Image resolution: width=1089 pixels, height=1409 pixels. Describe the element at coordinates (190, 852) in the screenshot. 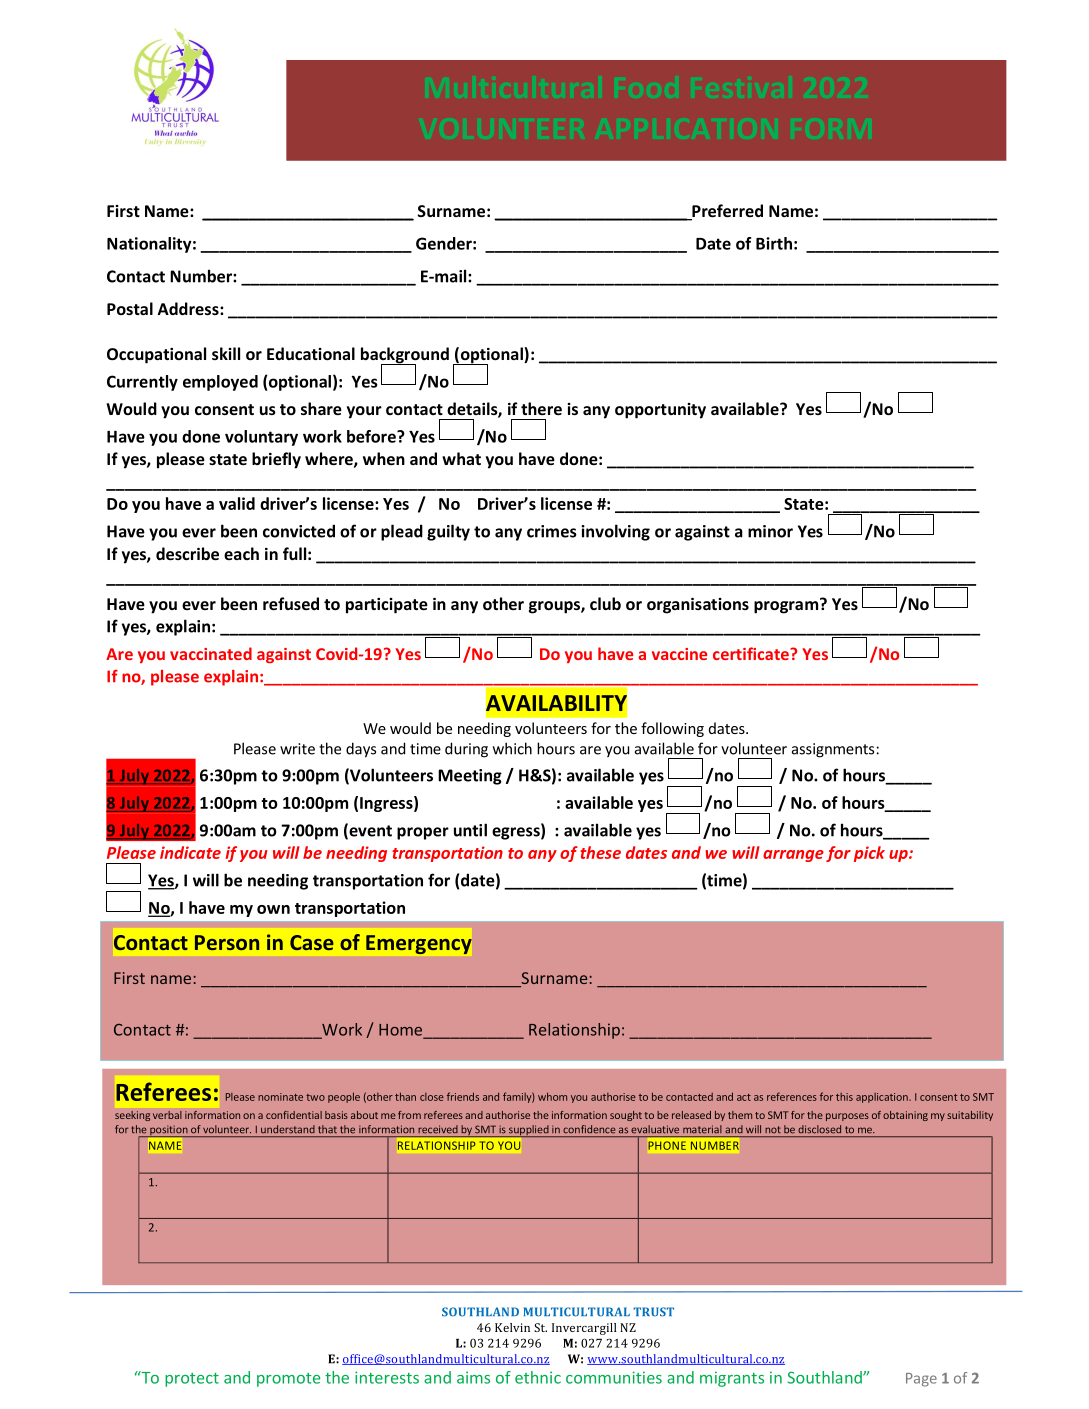

I see `indicate` at that location.
